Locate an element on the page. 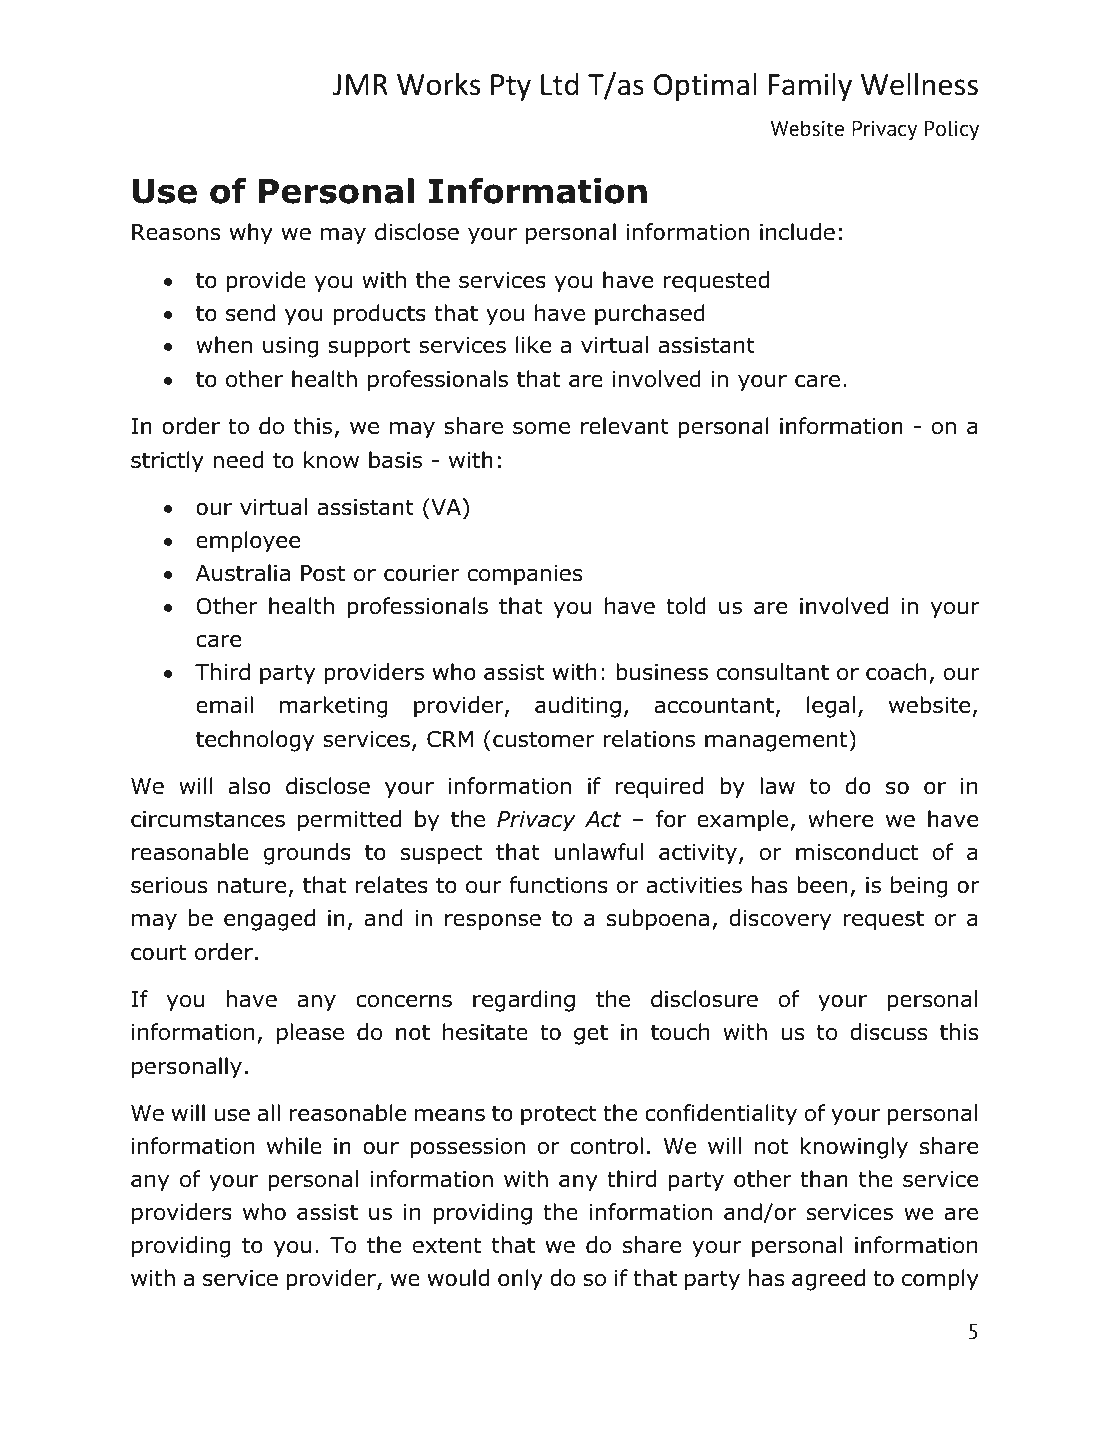  Family is located at coordinates (810, 87).
